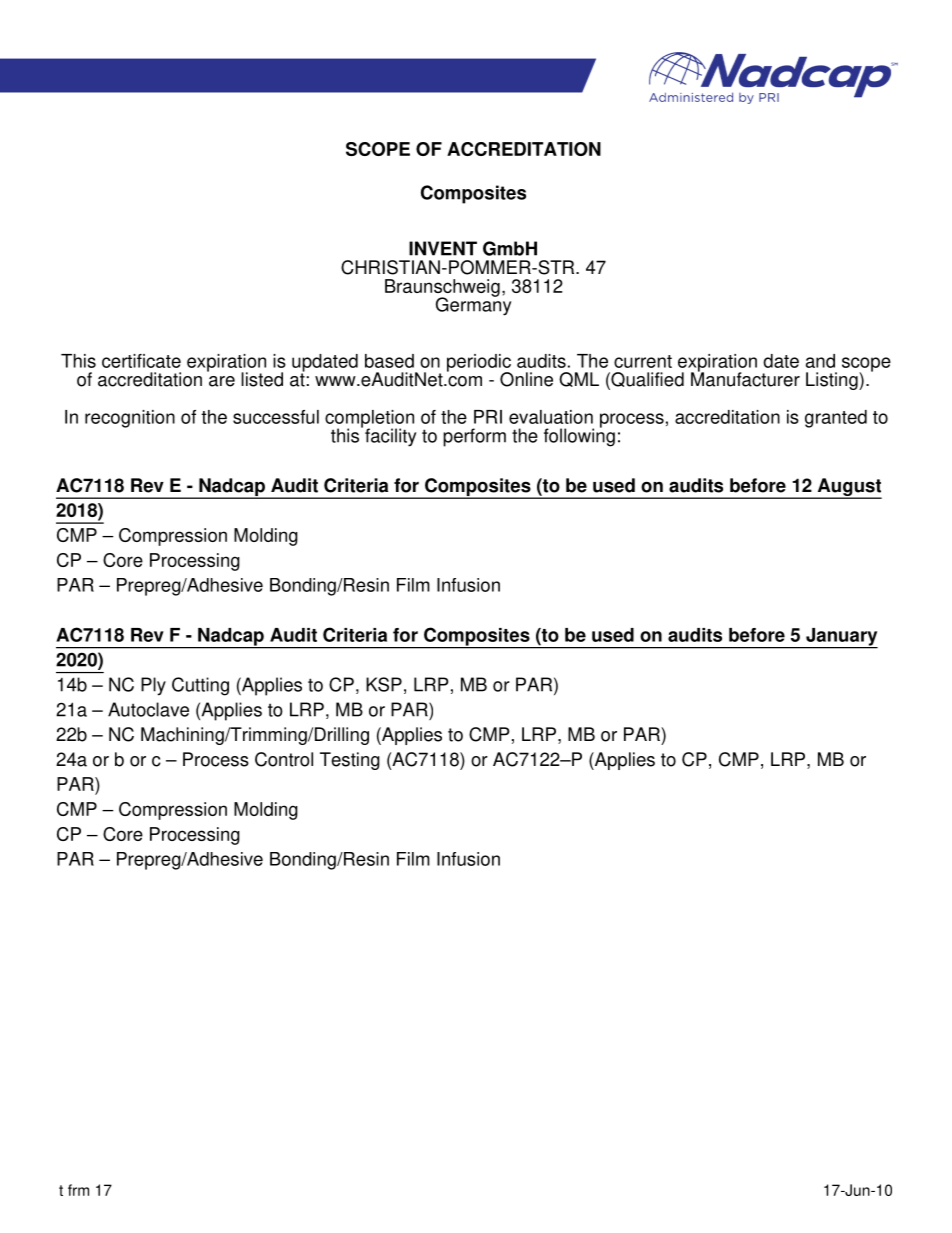 The image size is (952, 1233). Describe the element at coordinates (384, 684) in the screenshot. I see `KSP` at that location.
